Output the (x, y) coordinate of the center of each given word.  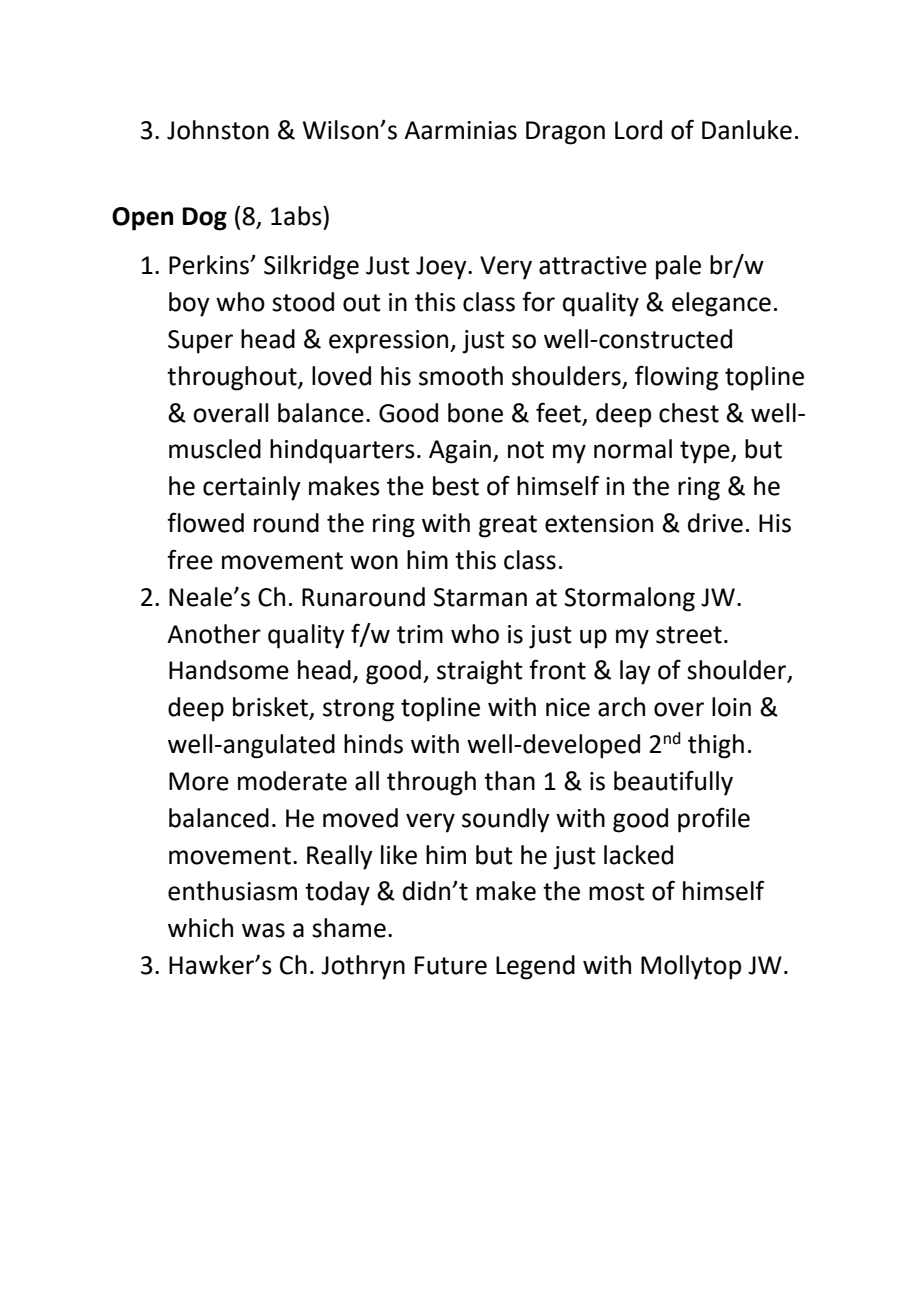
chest (689, 413)
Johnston (218, 130)
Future (451, 965)
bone (475, 413)
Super (200, 342)
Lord (638, 130)
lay (635, 672)
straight (480, 672)
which (200, 928)
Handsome (229, 670)
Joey (442, 268)
